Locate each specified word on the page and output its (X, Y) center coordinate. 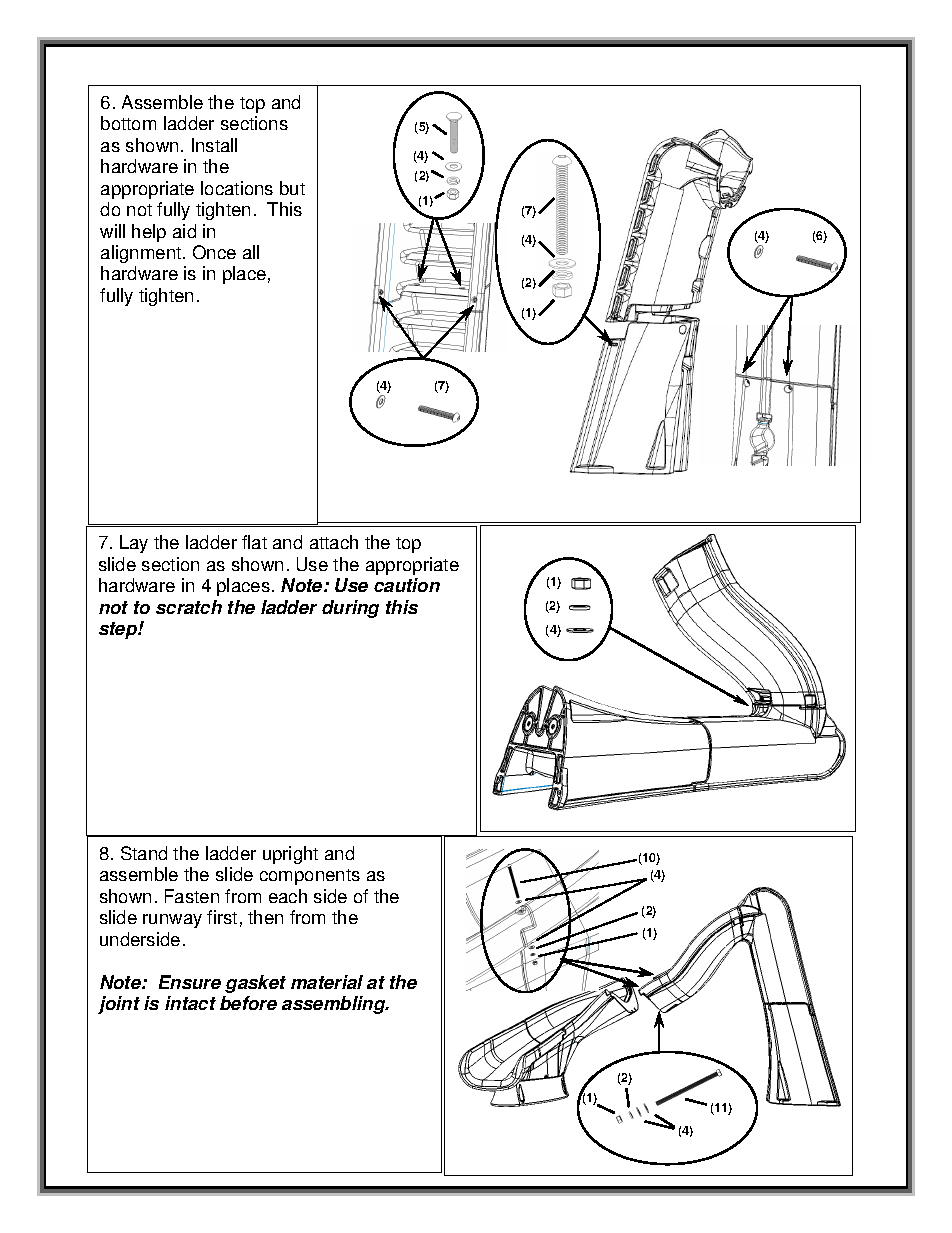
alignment (142, 254)
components (310, 877)
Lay (134, 544)
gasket (255, 984)
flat (254, 542)
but (292, 188)
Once (214, 252)
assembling (335, 1005)
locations (237, 188)
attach (334, 542)
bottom (128, 123)
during (350, 609)
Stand (144, 853)
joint (119, 1005)
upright (290, 855)
